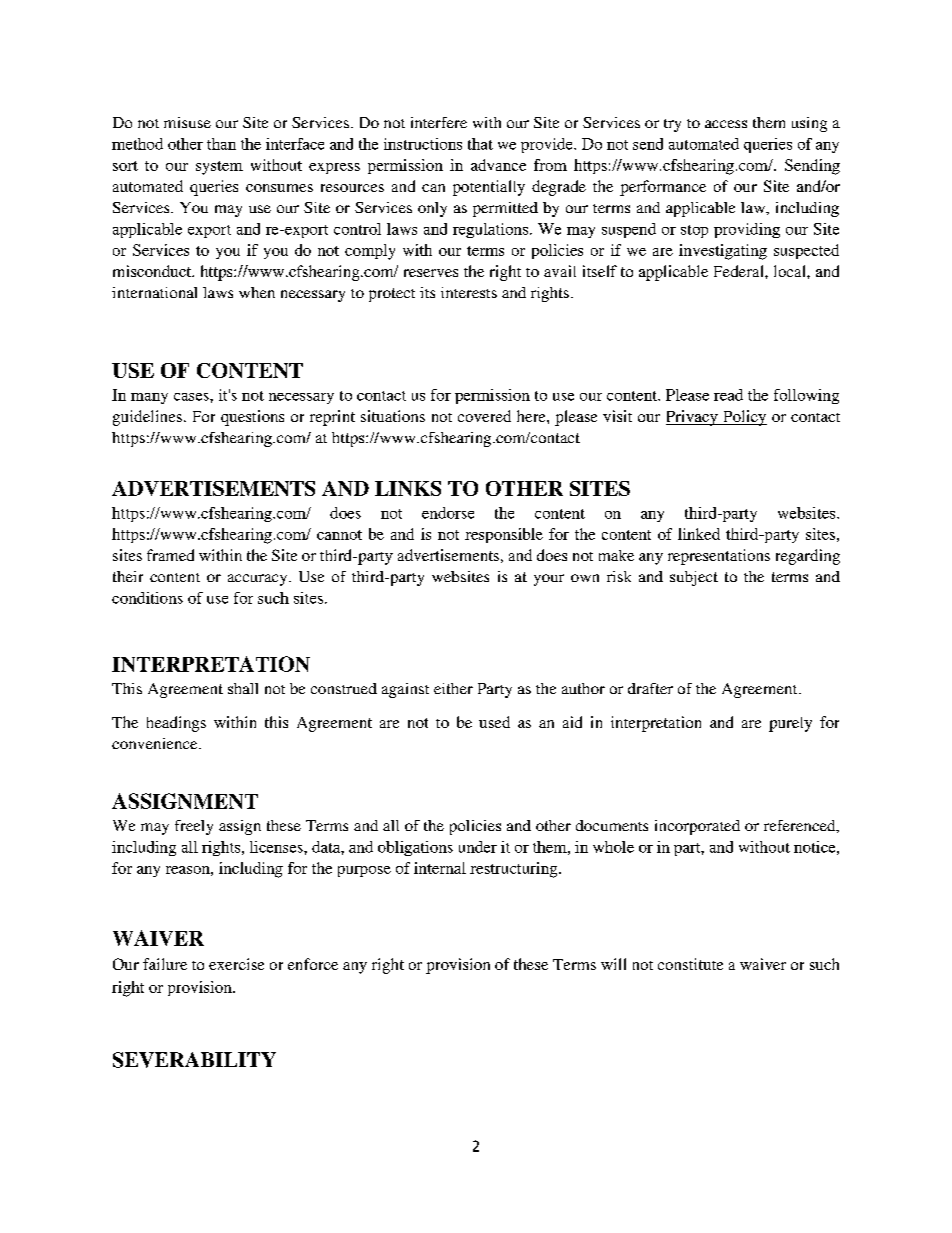 Image resolution: width=952 pixels, height=1233 pixels. I want to click on headings, so click(176, 724).
